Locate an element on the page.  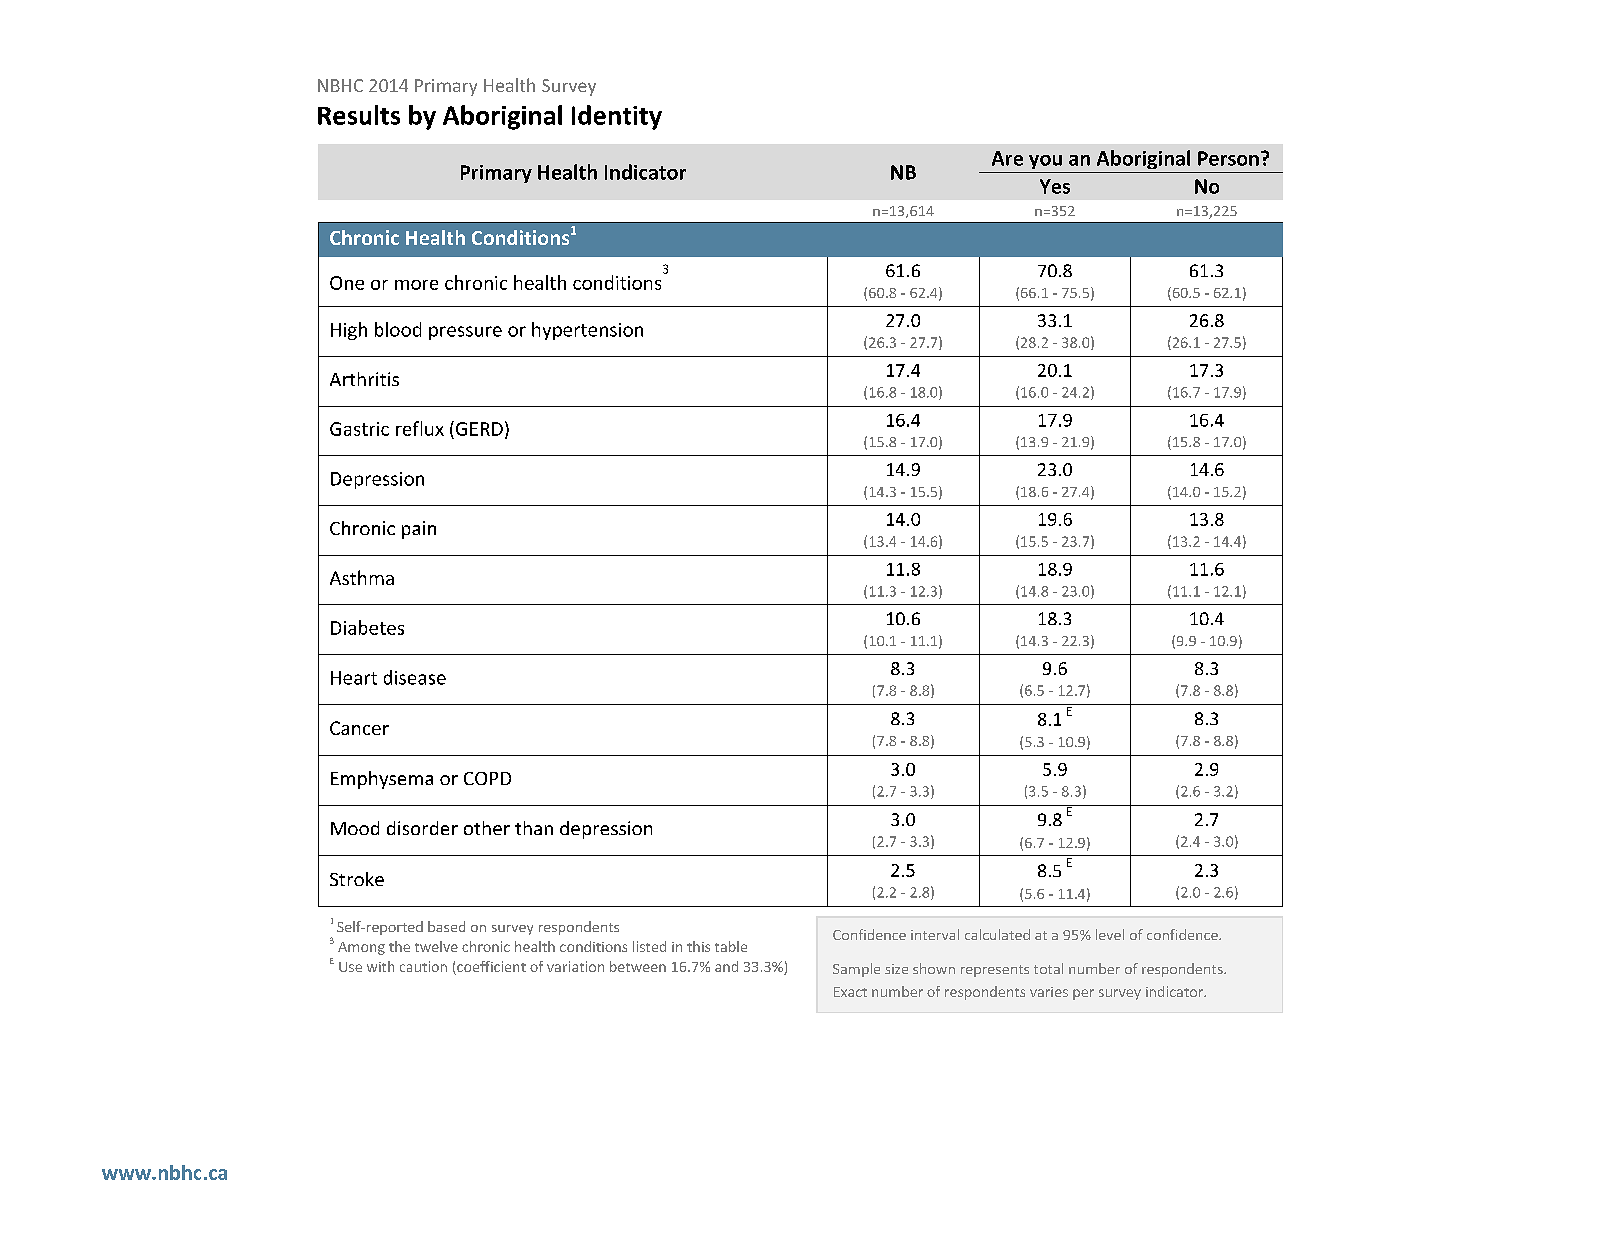
hypertension is located at coordinates (587, 331).
